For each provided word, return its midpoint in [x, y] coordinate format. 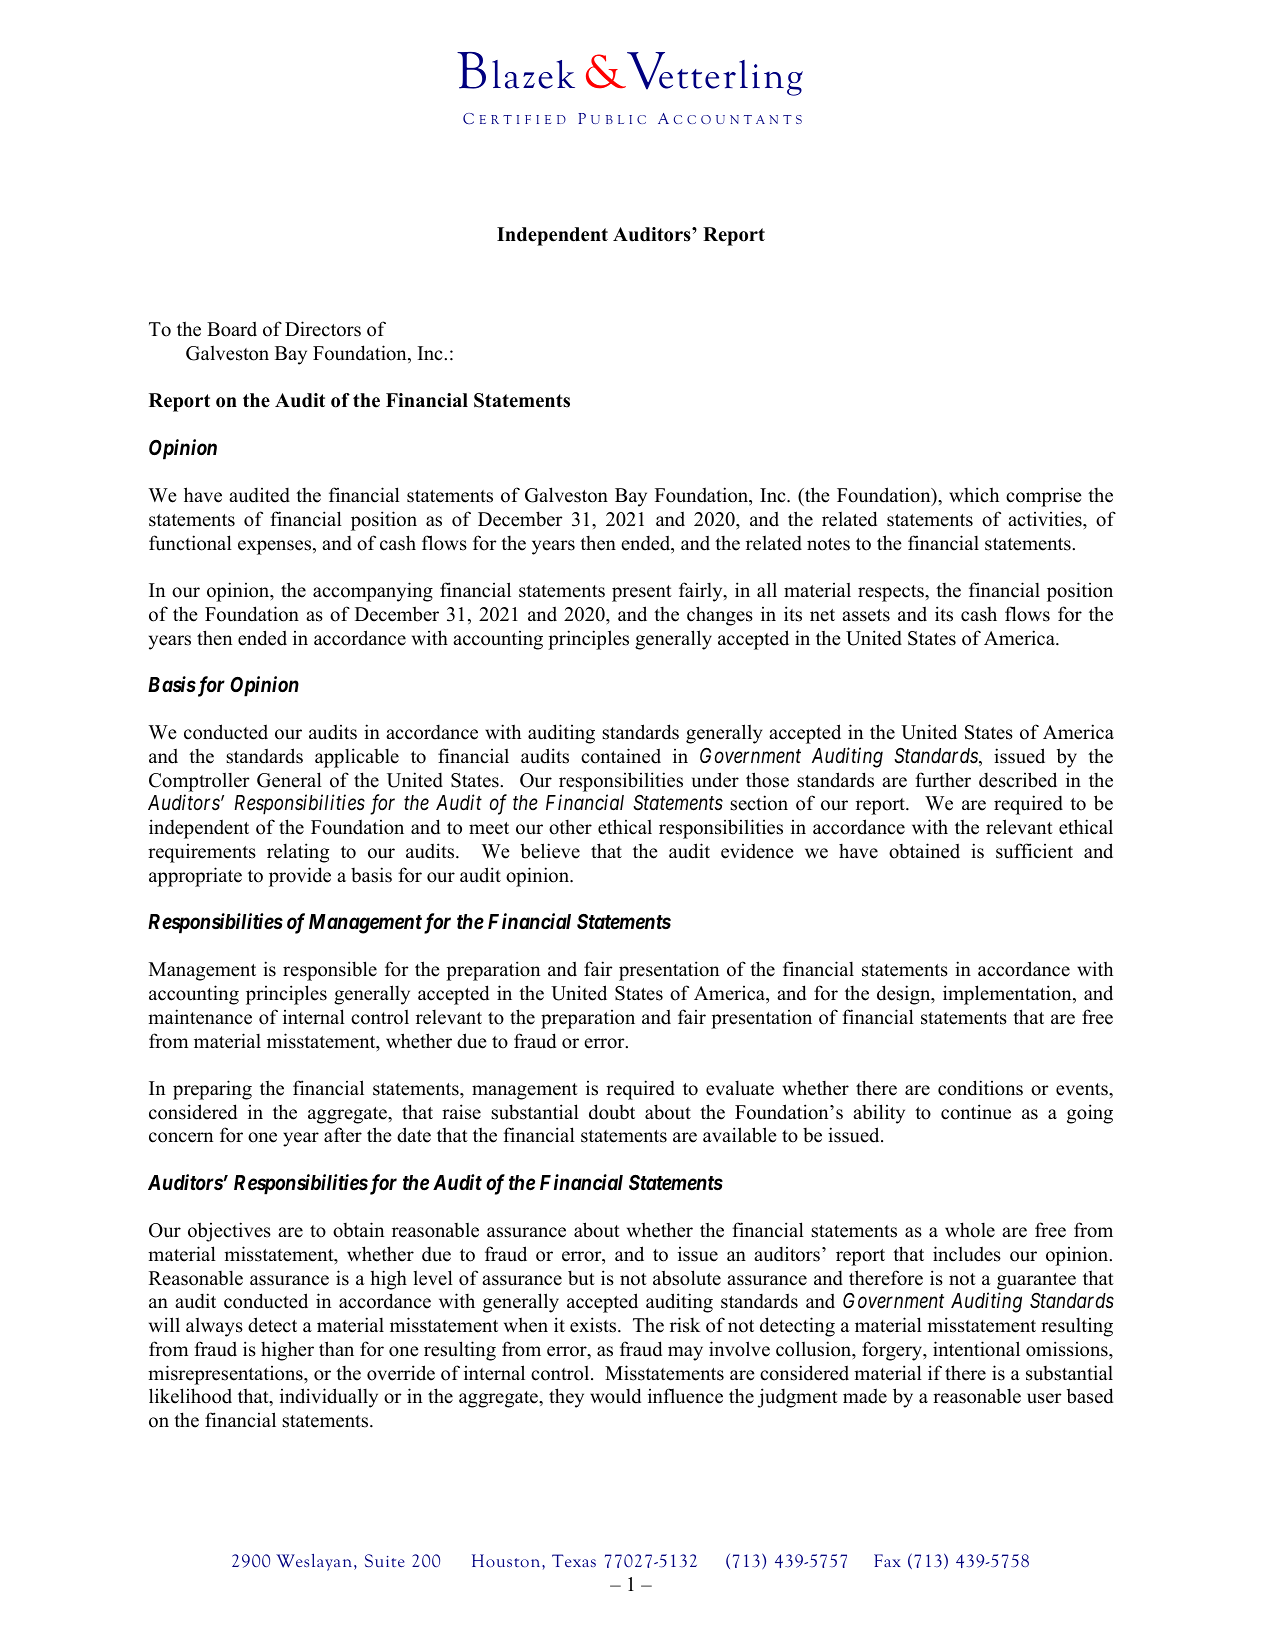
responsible [330, 971]
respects [892, 593]
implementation [1008, 995]
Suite [385, 1561]
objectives [229, 1232]
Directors [323, 329]
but [581, 1278]
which [974, 495]
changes [720, 616]
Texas [574, 1560]
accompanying [373, 592]
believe [550, 851]
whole [970, 1230]
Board [232, 329]
